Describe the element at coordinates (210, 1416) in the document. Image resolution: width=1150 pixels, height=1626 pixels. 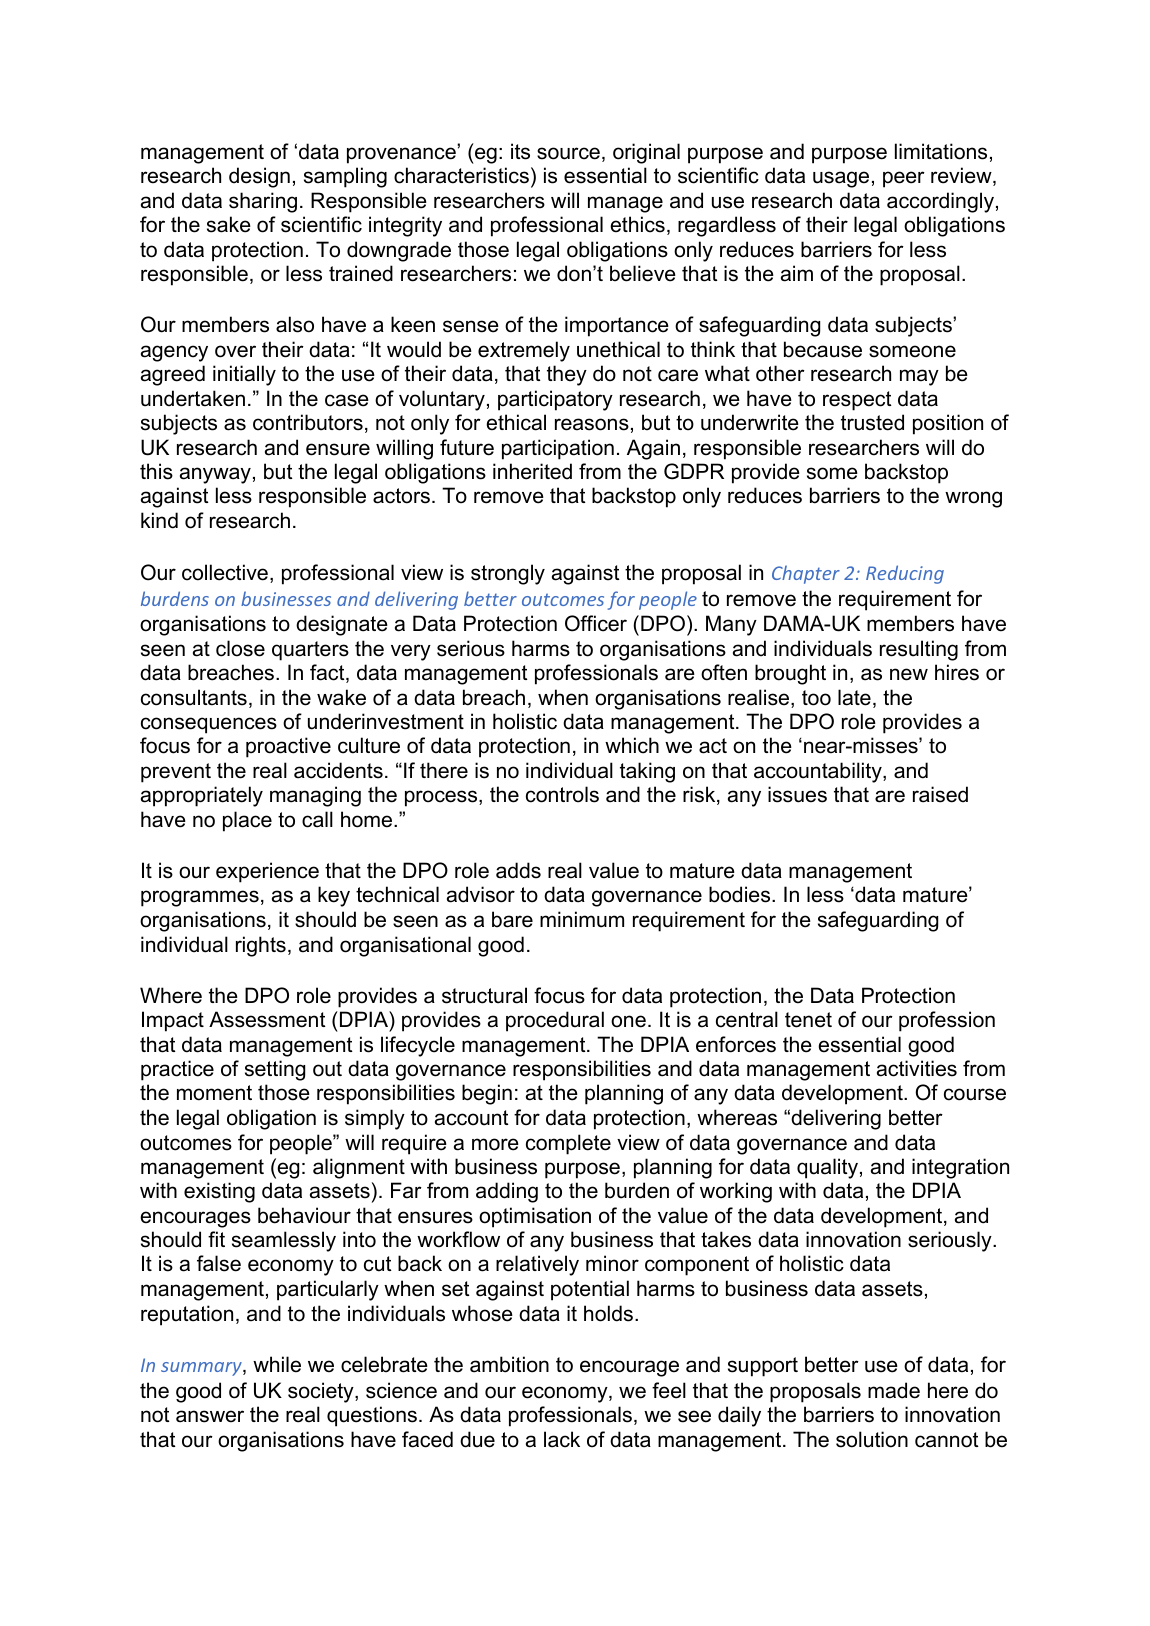
I see `answer` at that location.
